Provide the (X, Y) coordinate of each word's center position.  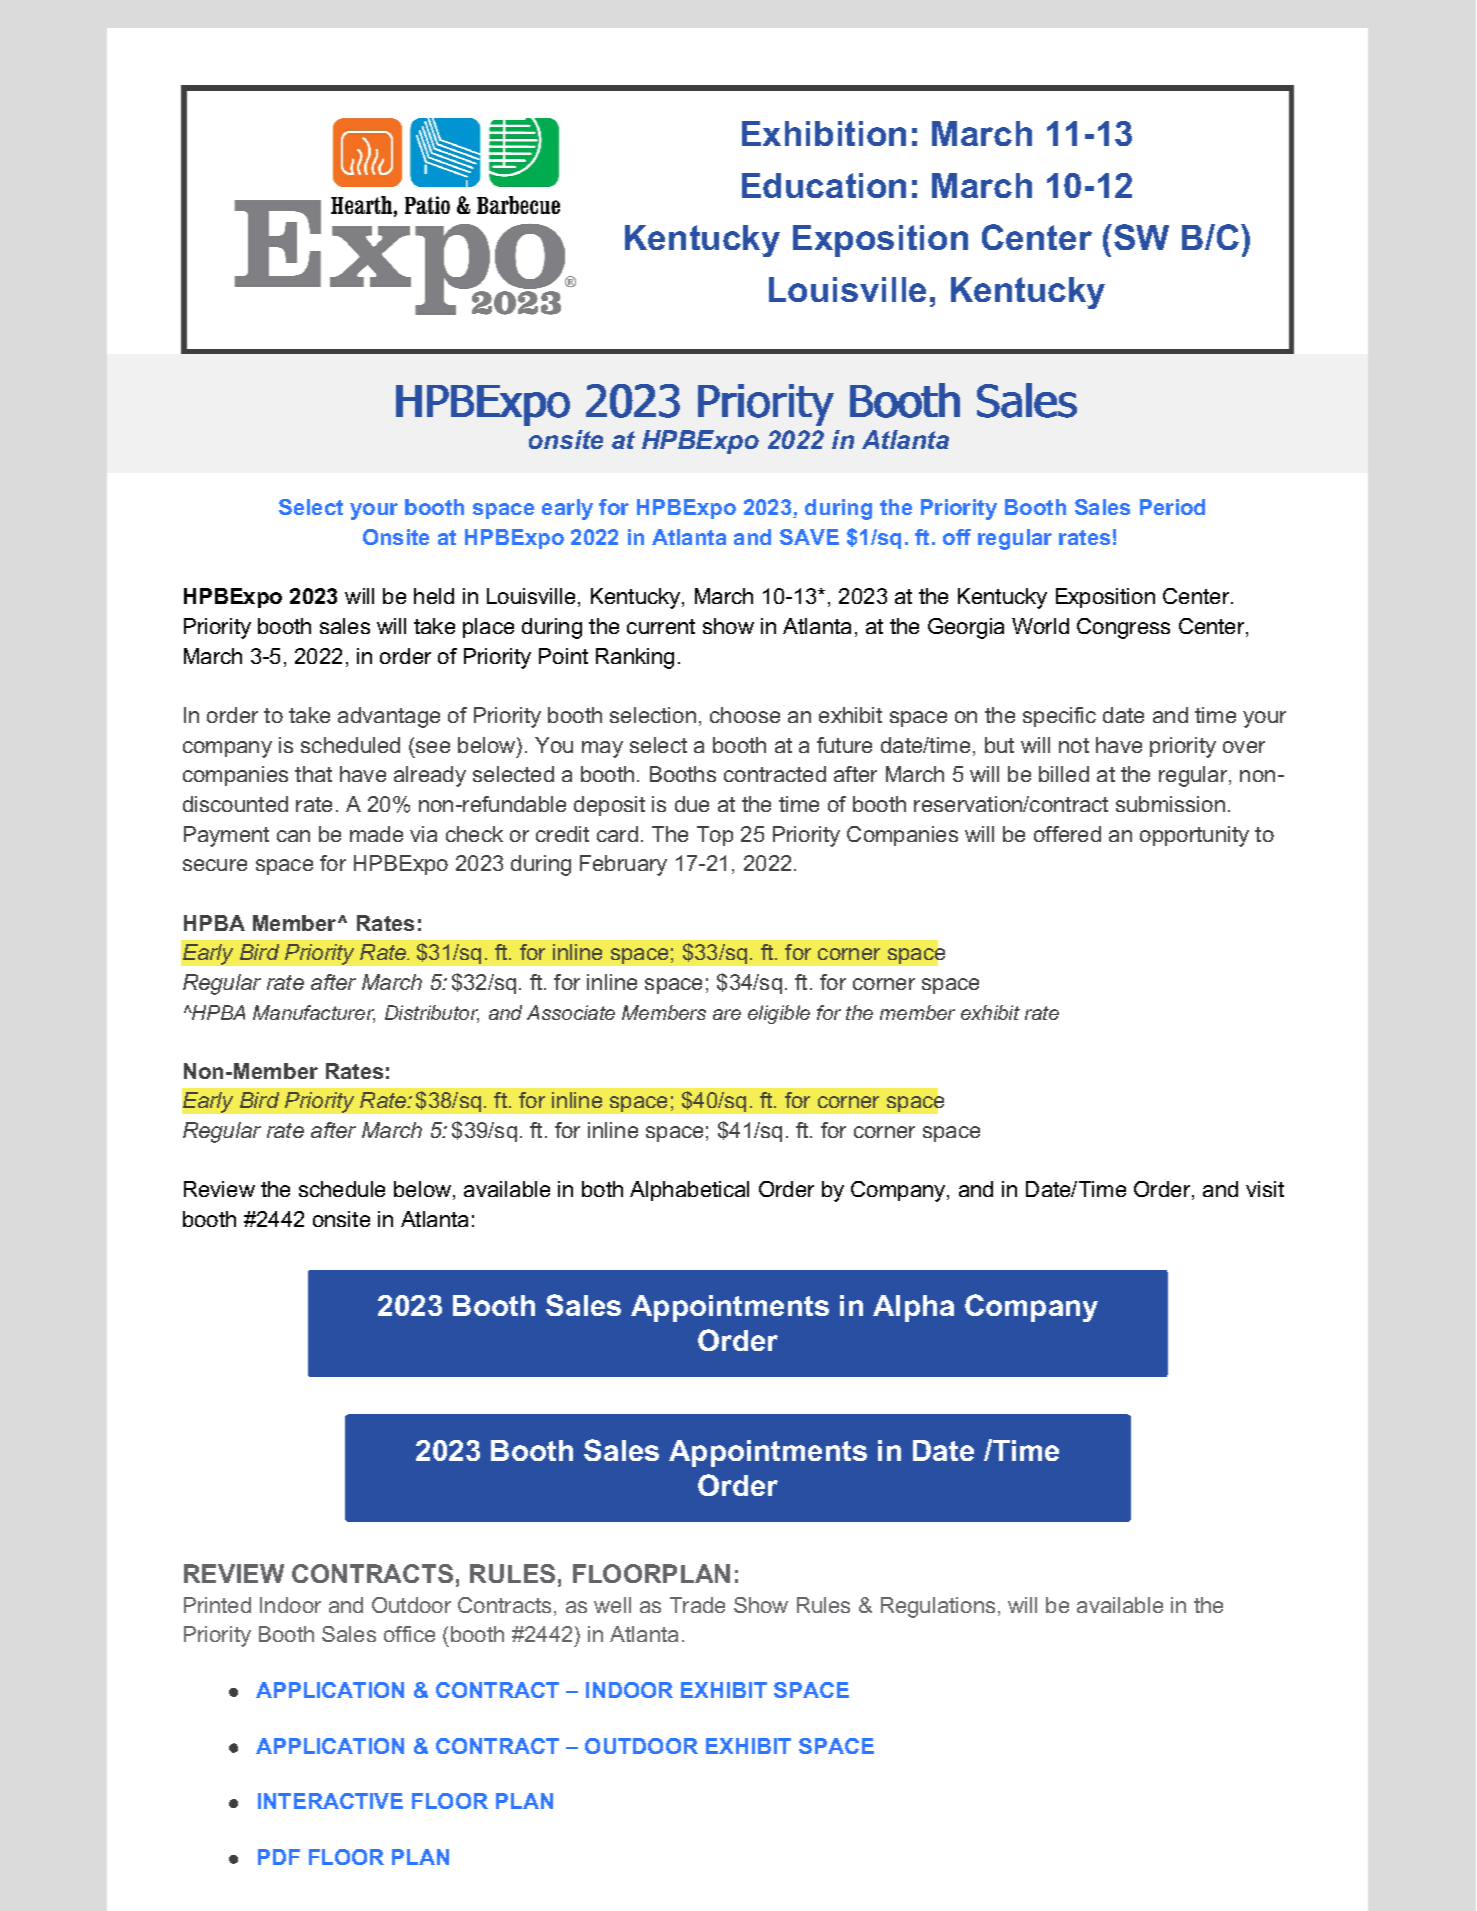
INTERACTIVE (330, 1801)
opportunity (1194, 836)
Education (824, 185)
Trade (697, 1605)
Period (1172, 507)
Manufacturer (314, 1013)
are (727, 1014)
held (434, 596)
